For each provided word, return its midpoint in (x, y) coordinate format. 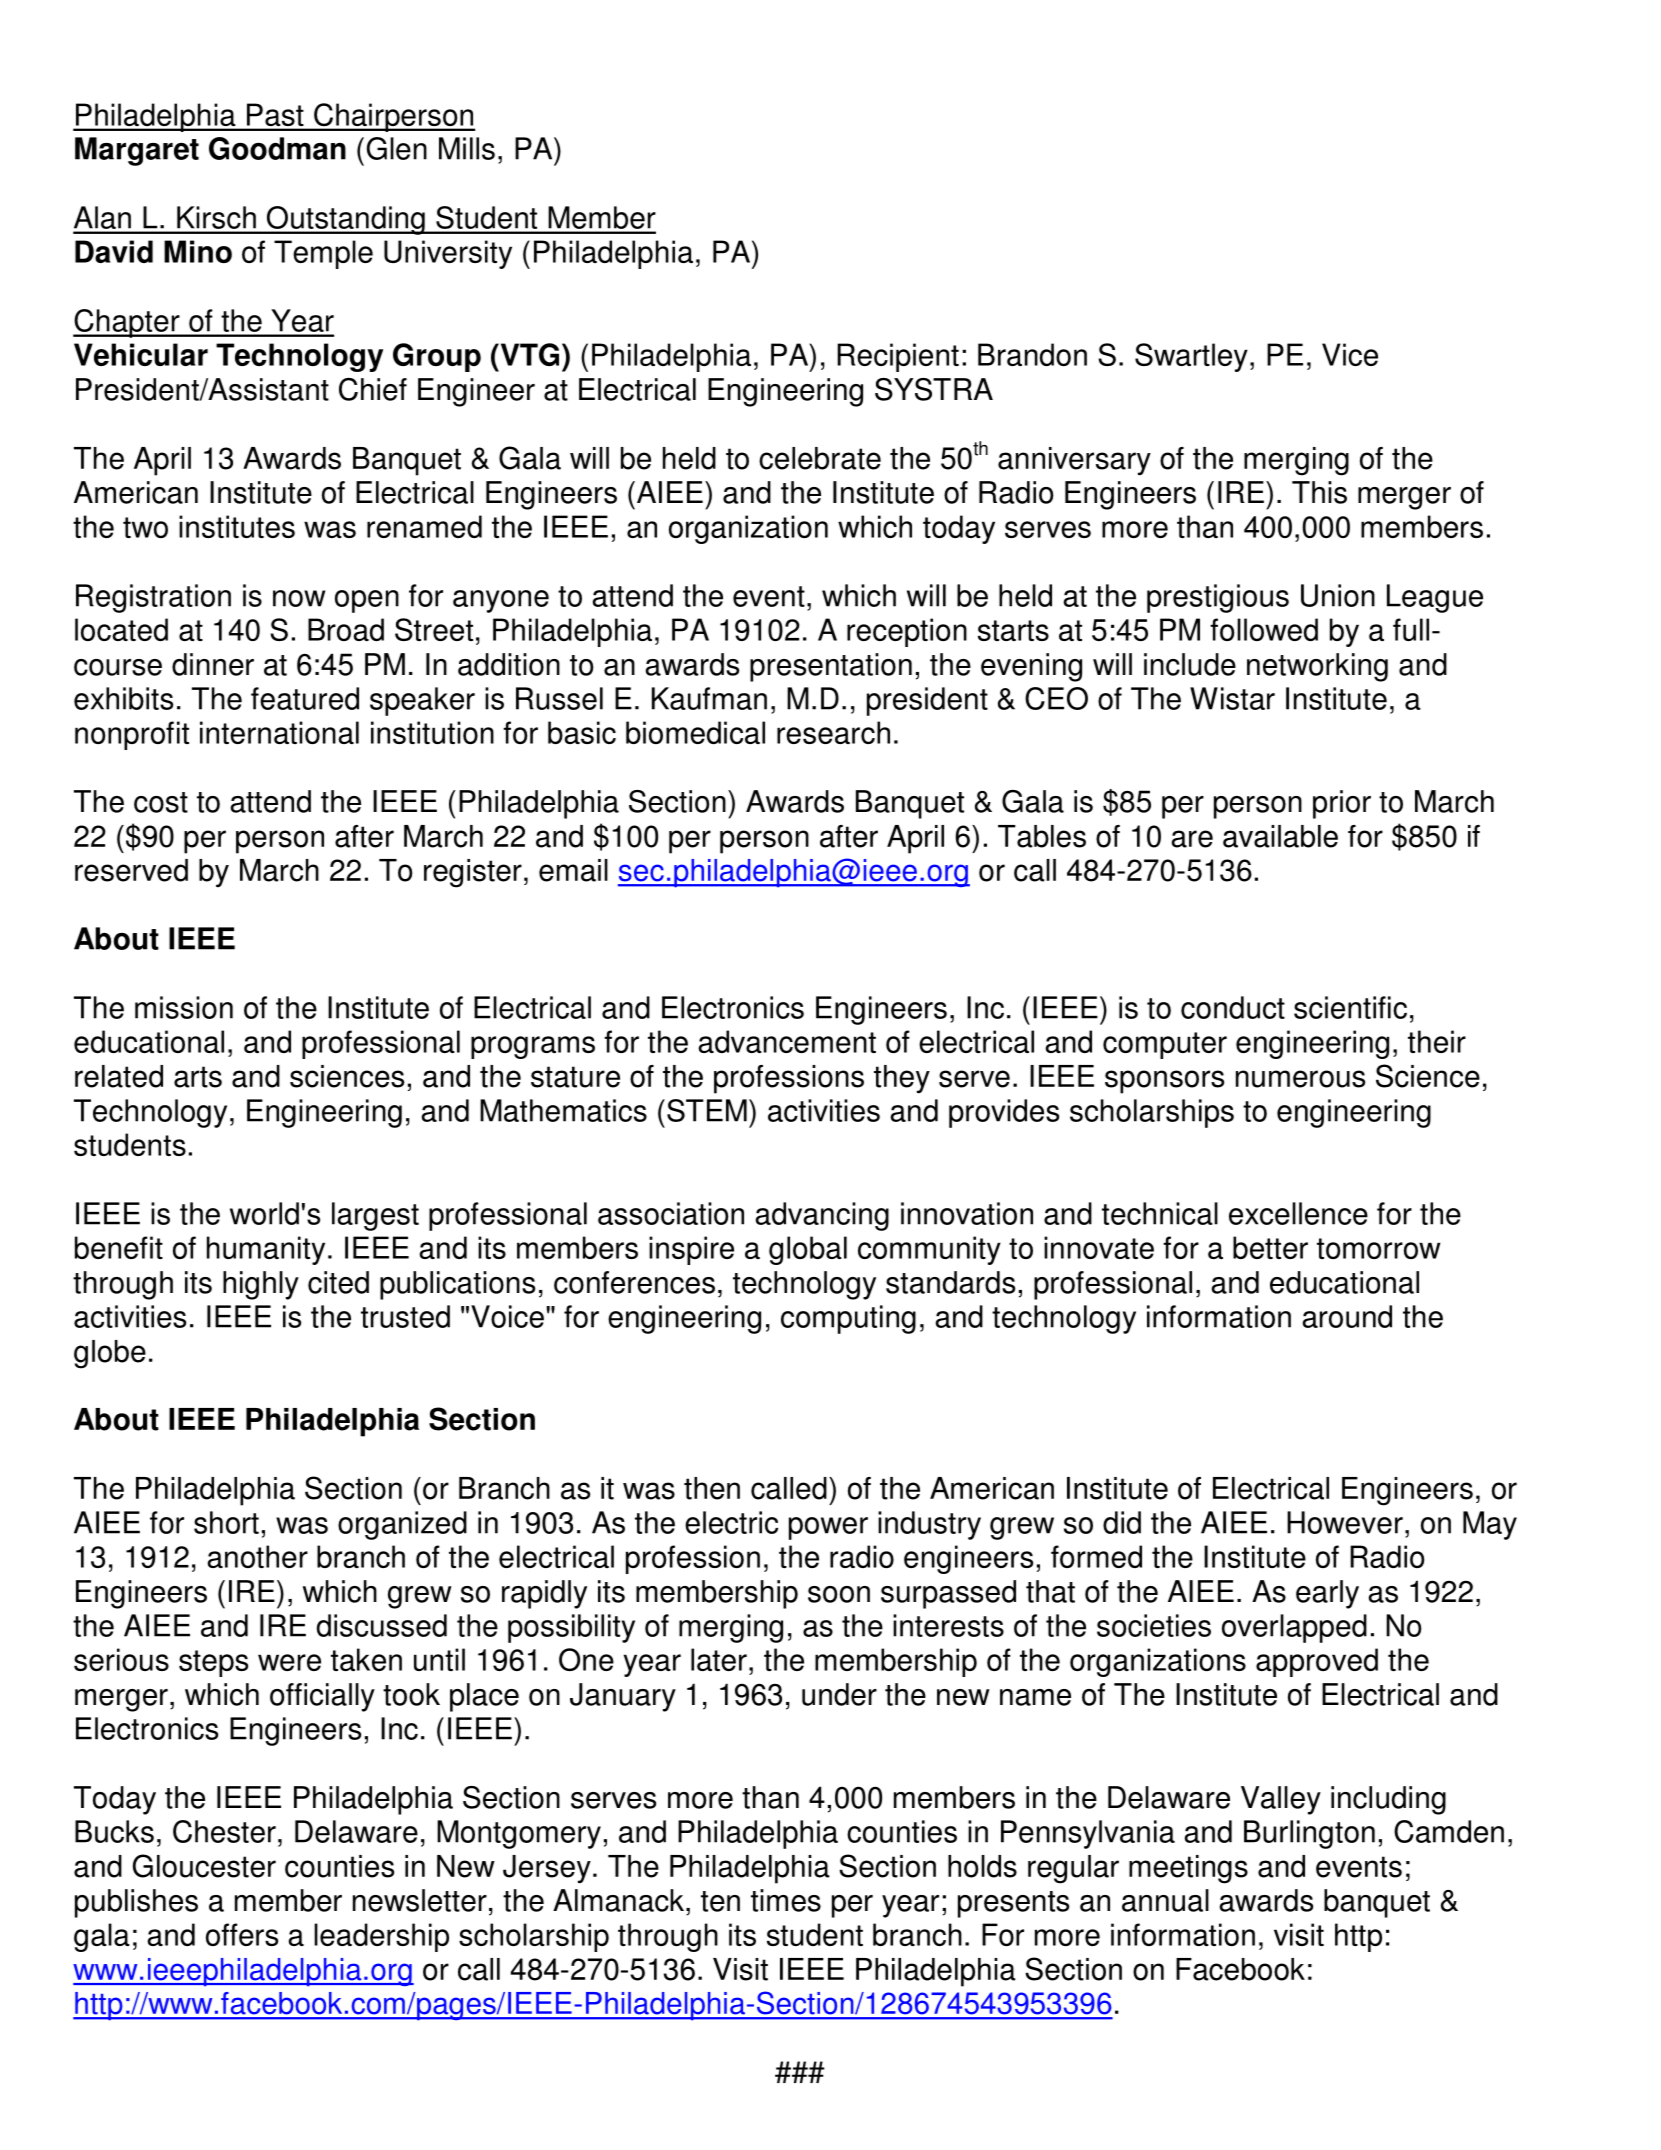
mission (184, 1007)
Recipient (898, 357)
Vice (1350, 354)
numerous (1300, 1079)
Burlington (1309, 1834)
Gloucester (204, 1866)
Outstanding (345, 220)
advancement (787, 1041)
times (786, 1900)
